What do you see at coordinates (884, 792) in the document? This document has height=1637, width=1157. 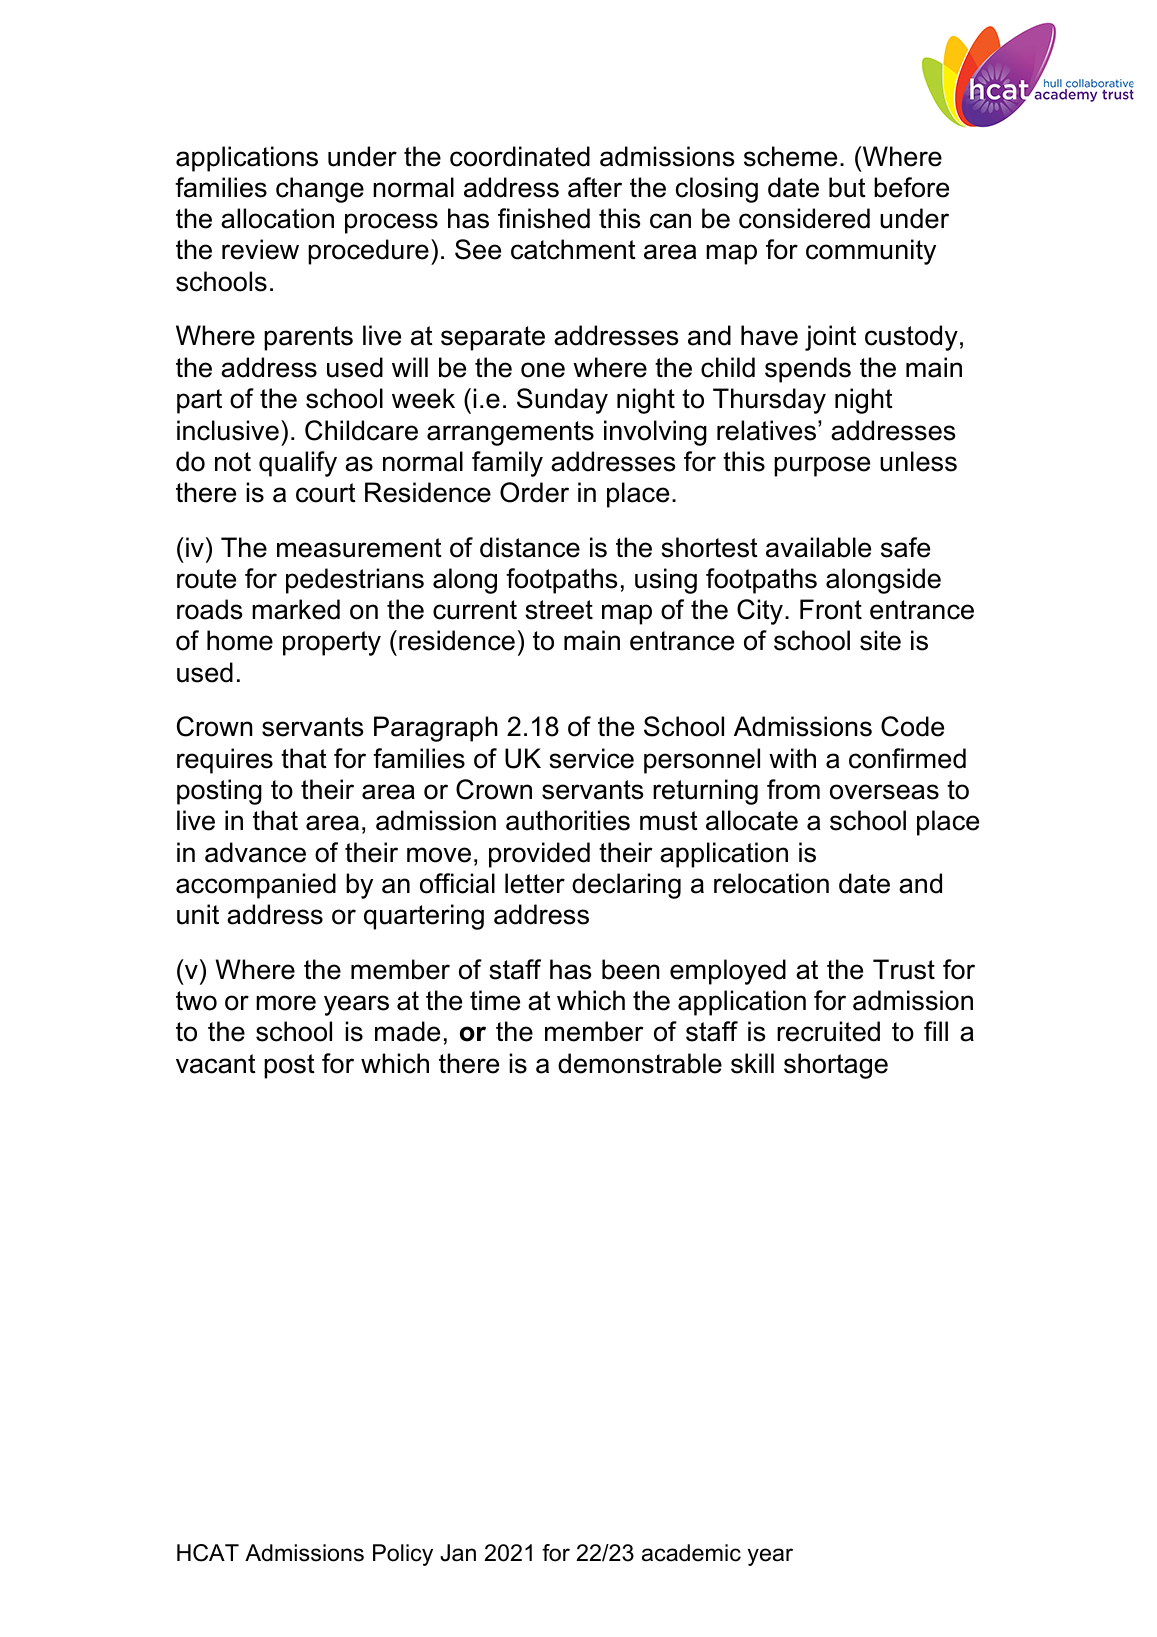 I see `overseas` at bounding box center [884, 792].
